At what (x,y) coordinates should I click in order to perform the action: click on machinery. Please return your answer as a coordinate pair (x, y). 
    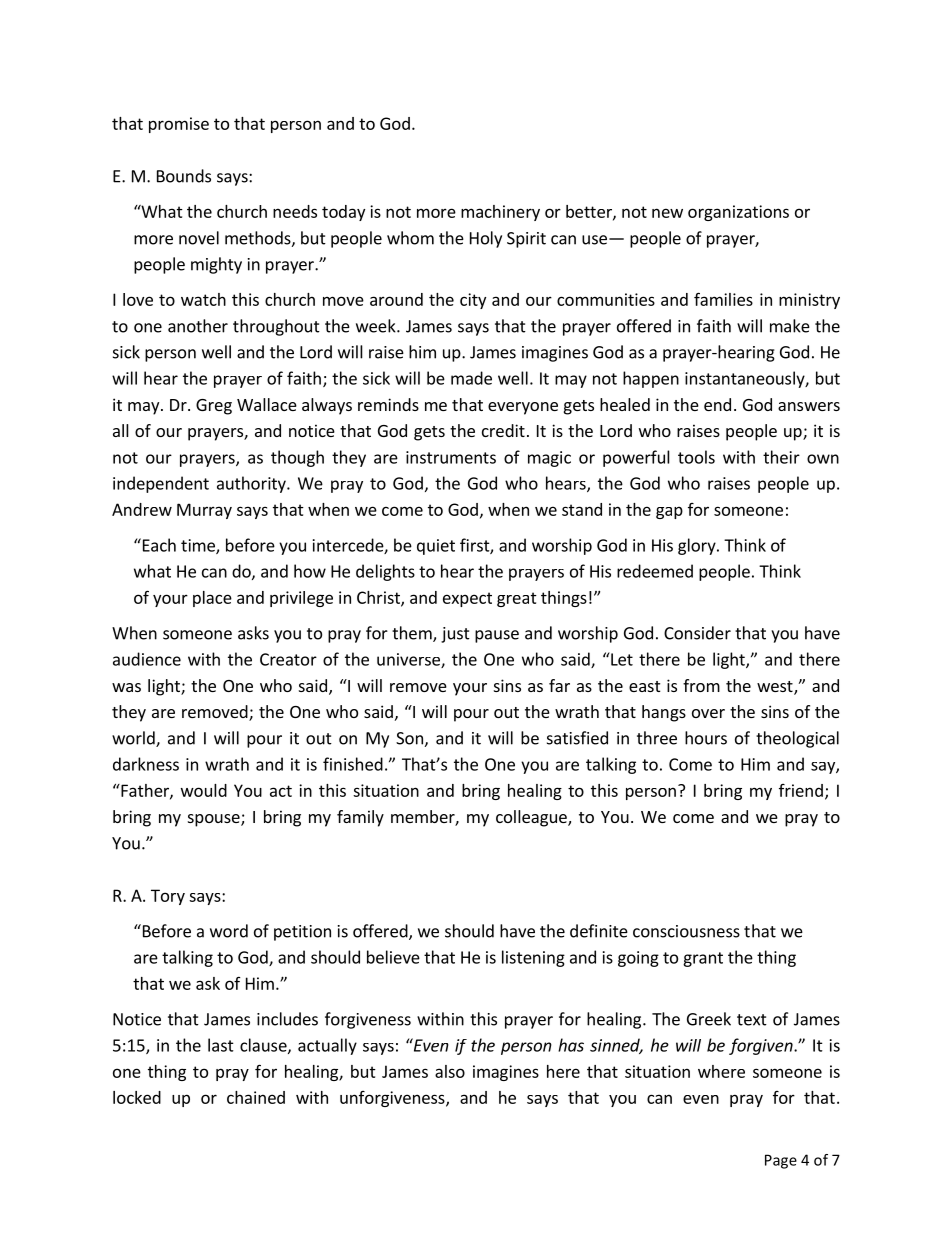
    Looking at the image, I should click on (500, 213).
